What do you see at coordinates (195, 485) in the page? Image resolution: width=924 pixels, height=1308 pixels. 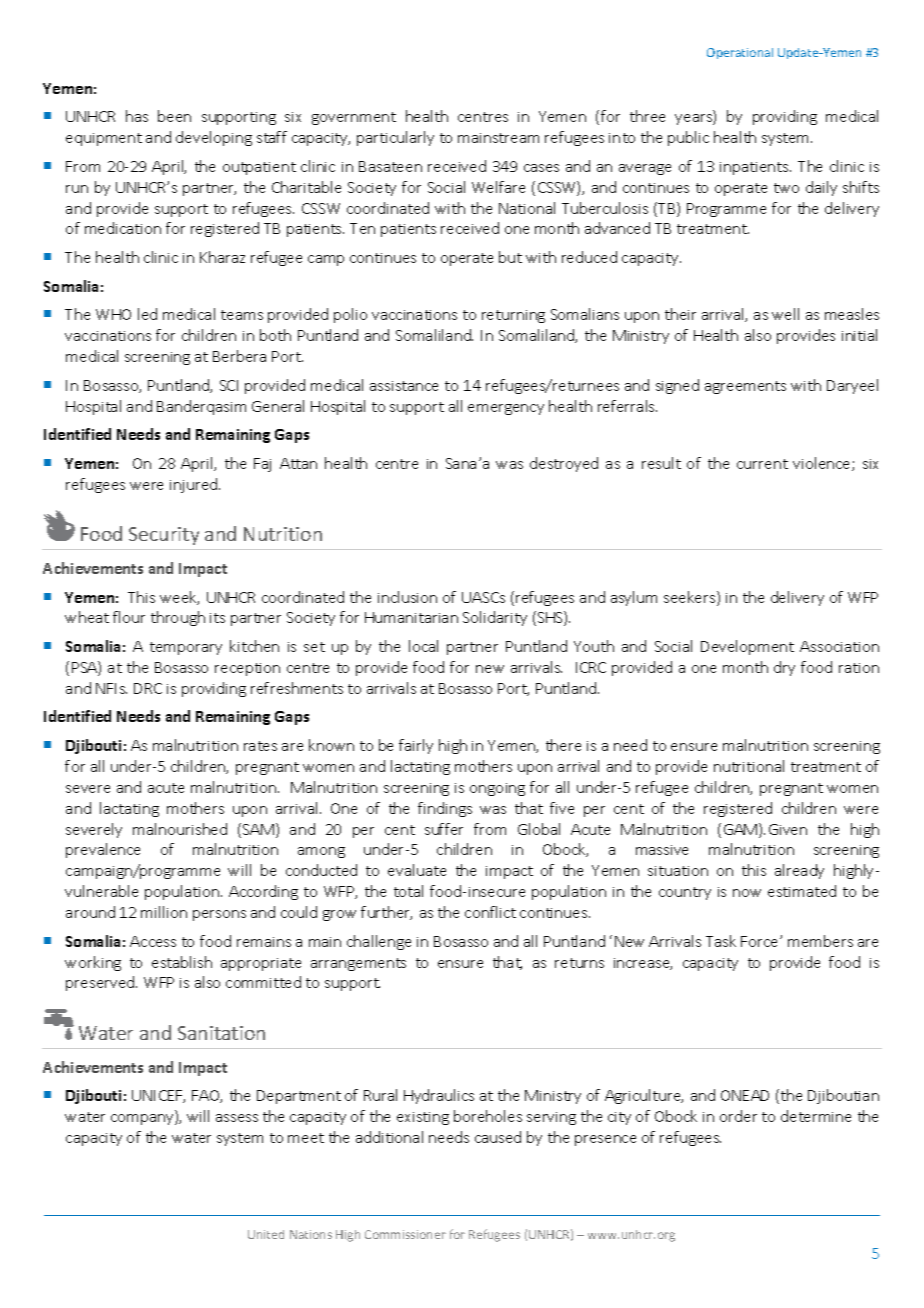 I see `injured` at bounding box center [195, 485].
